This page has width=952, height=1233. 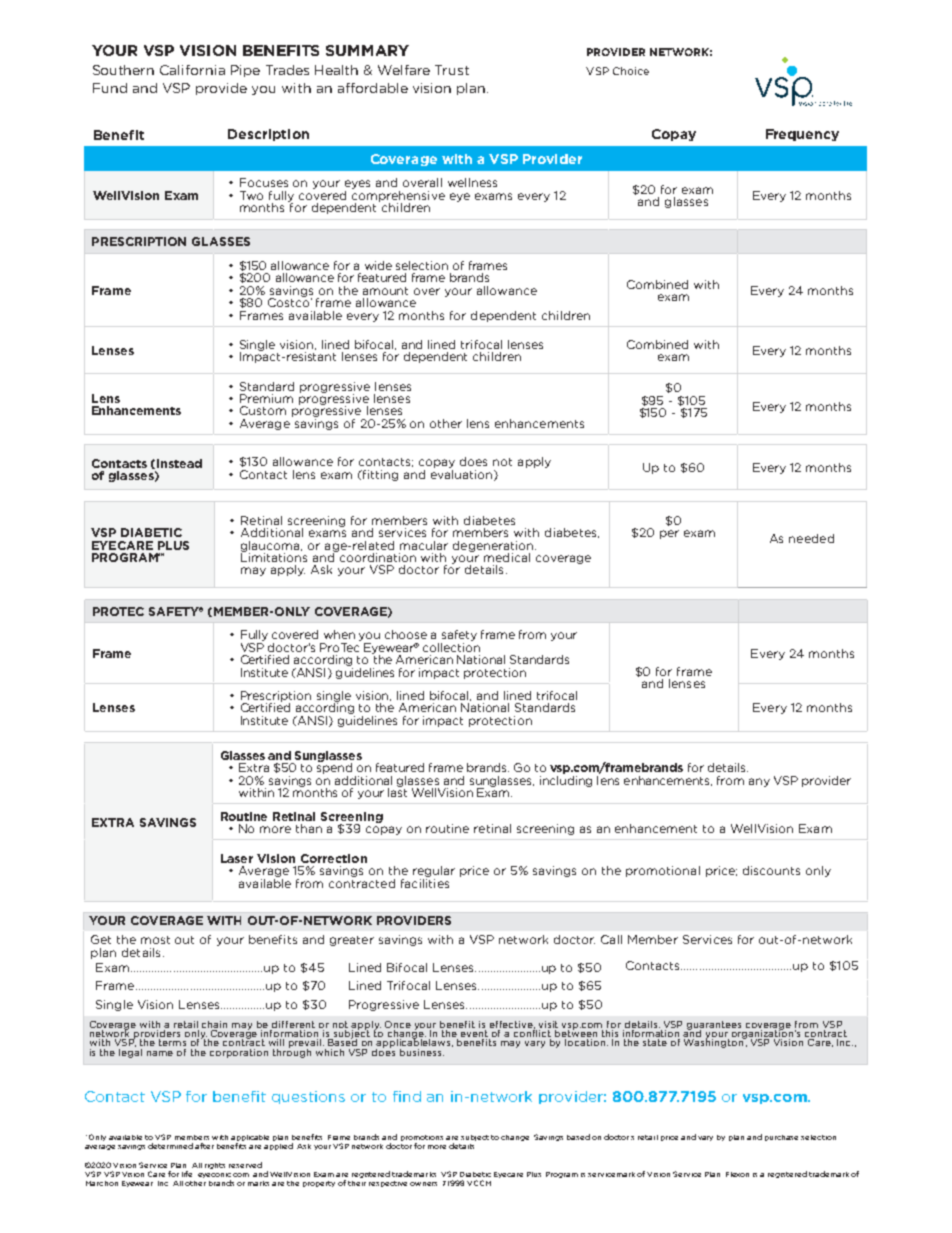 I want to click on Limitations, so click(x=274, y=556).
